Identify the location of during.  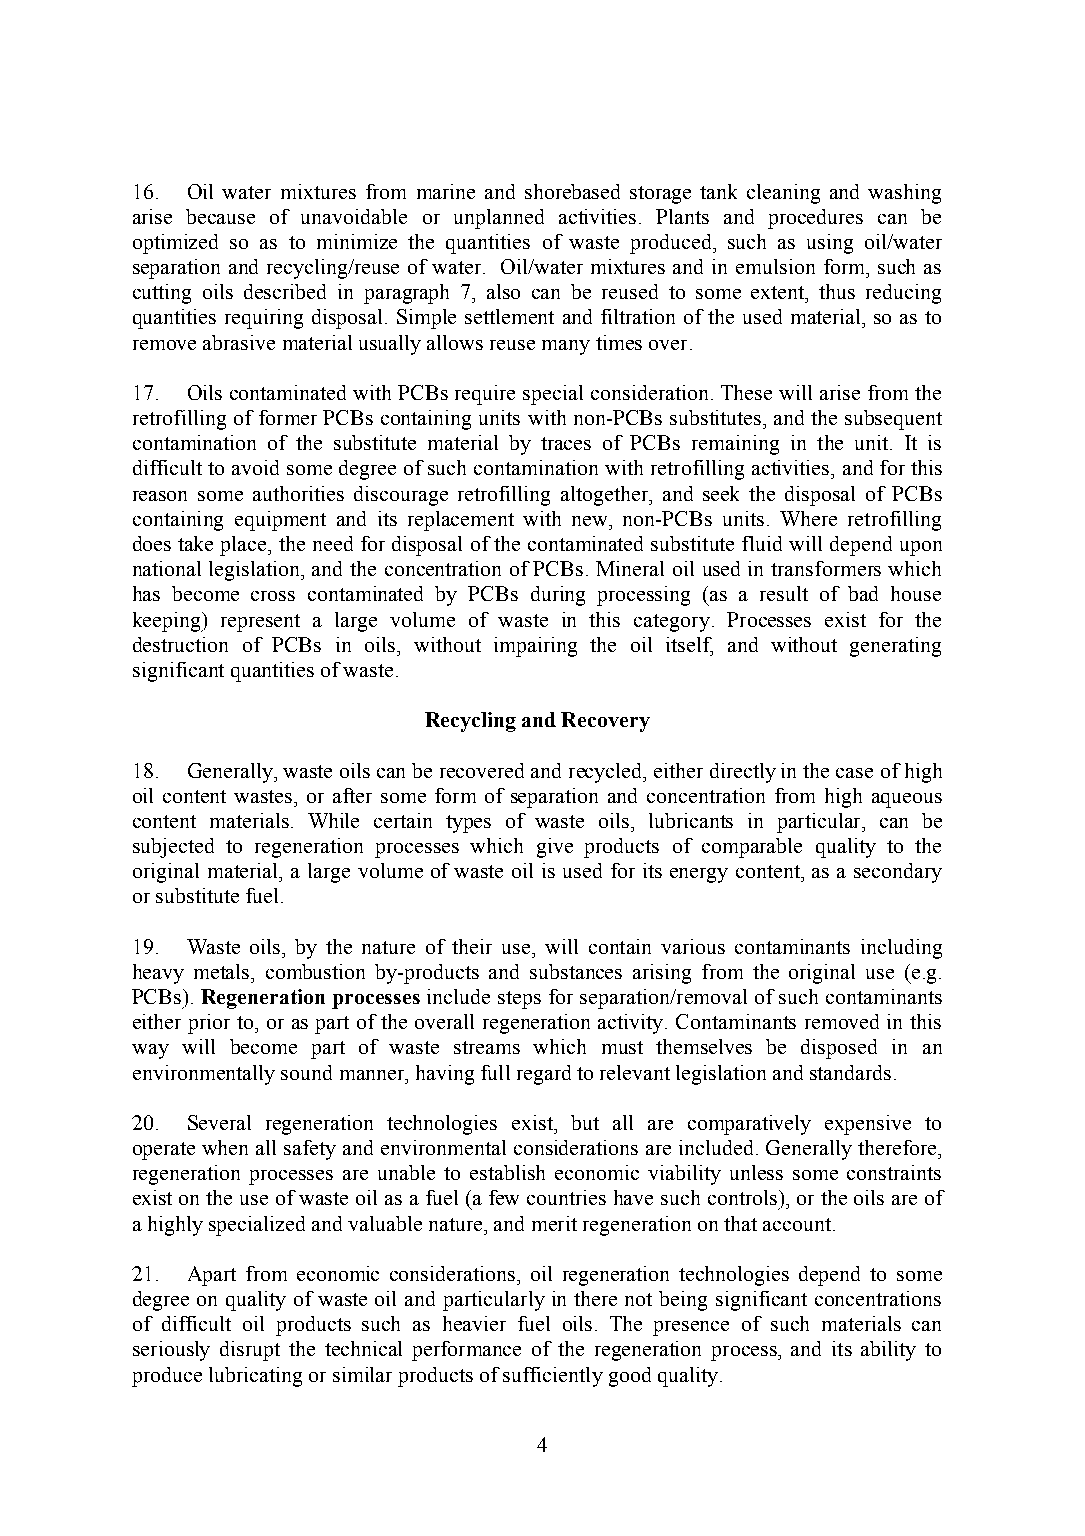
(558, 596).
